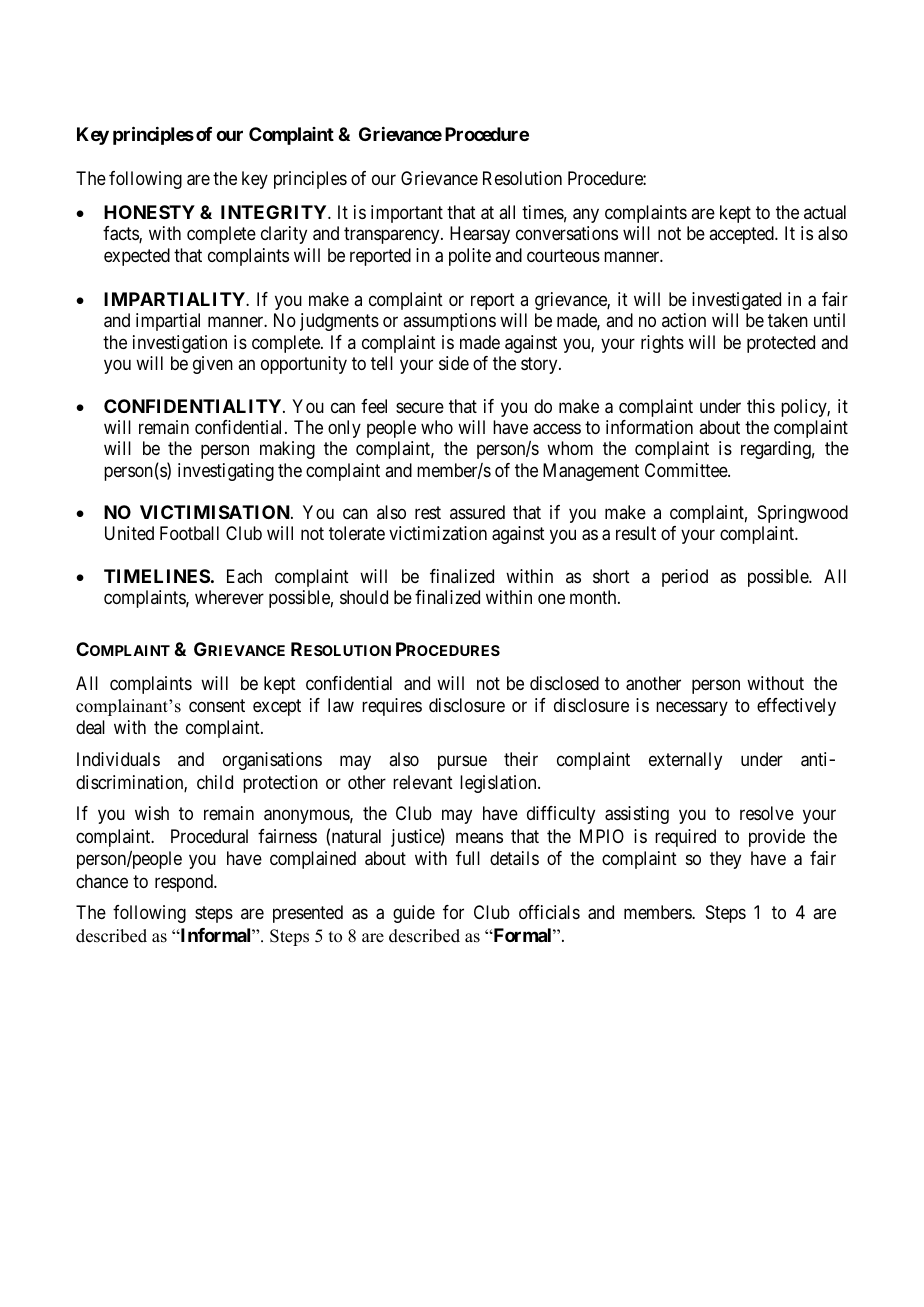  Describe the element at coordinates (480, 235) in the image. I see `Hearsay` at that location.
